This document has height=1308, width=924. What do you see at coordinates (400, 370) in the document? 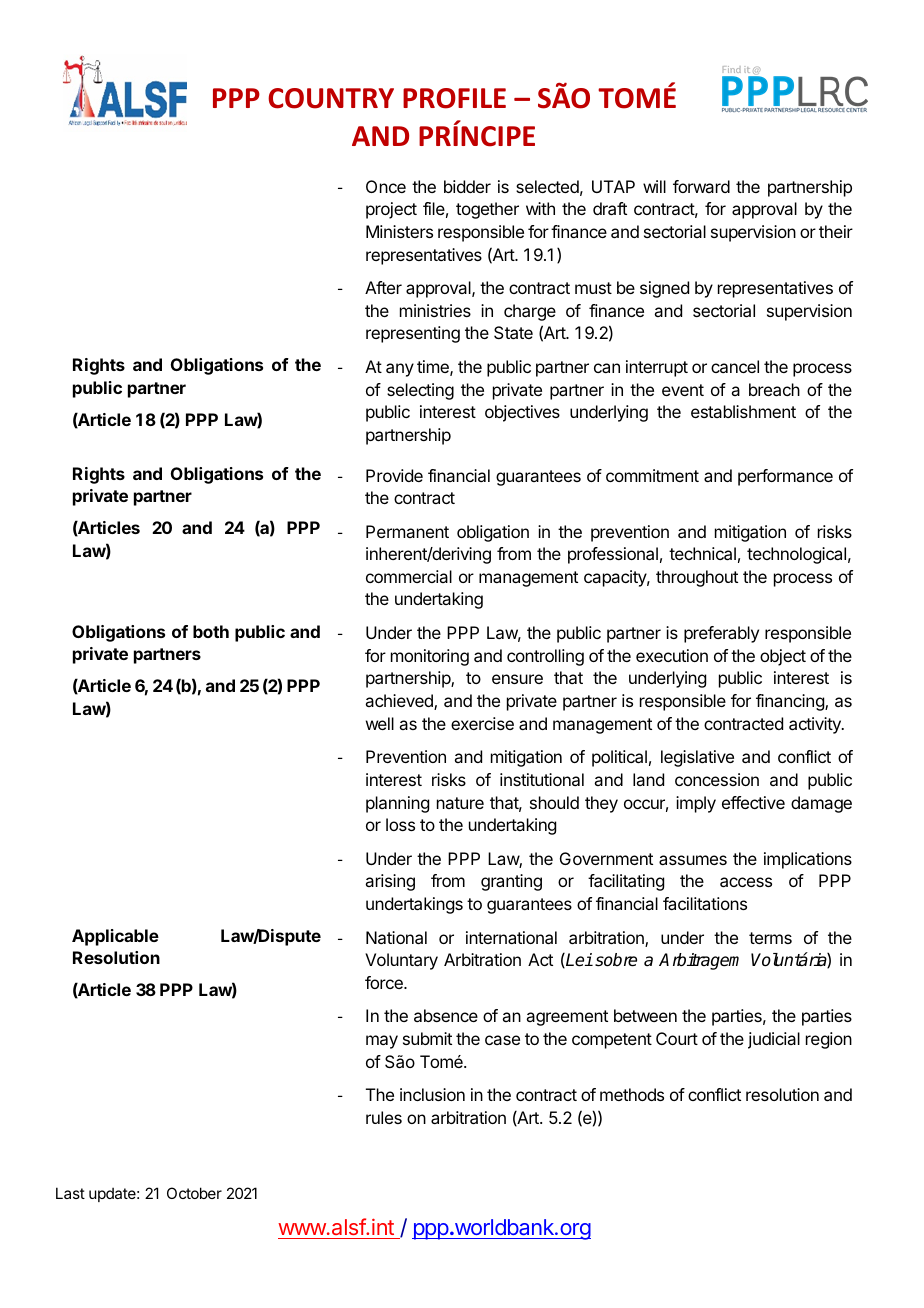
I see `any` at bounding box center [400, 370].
